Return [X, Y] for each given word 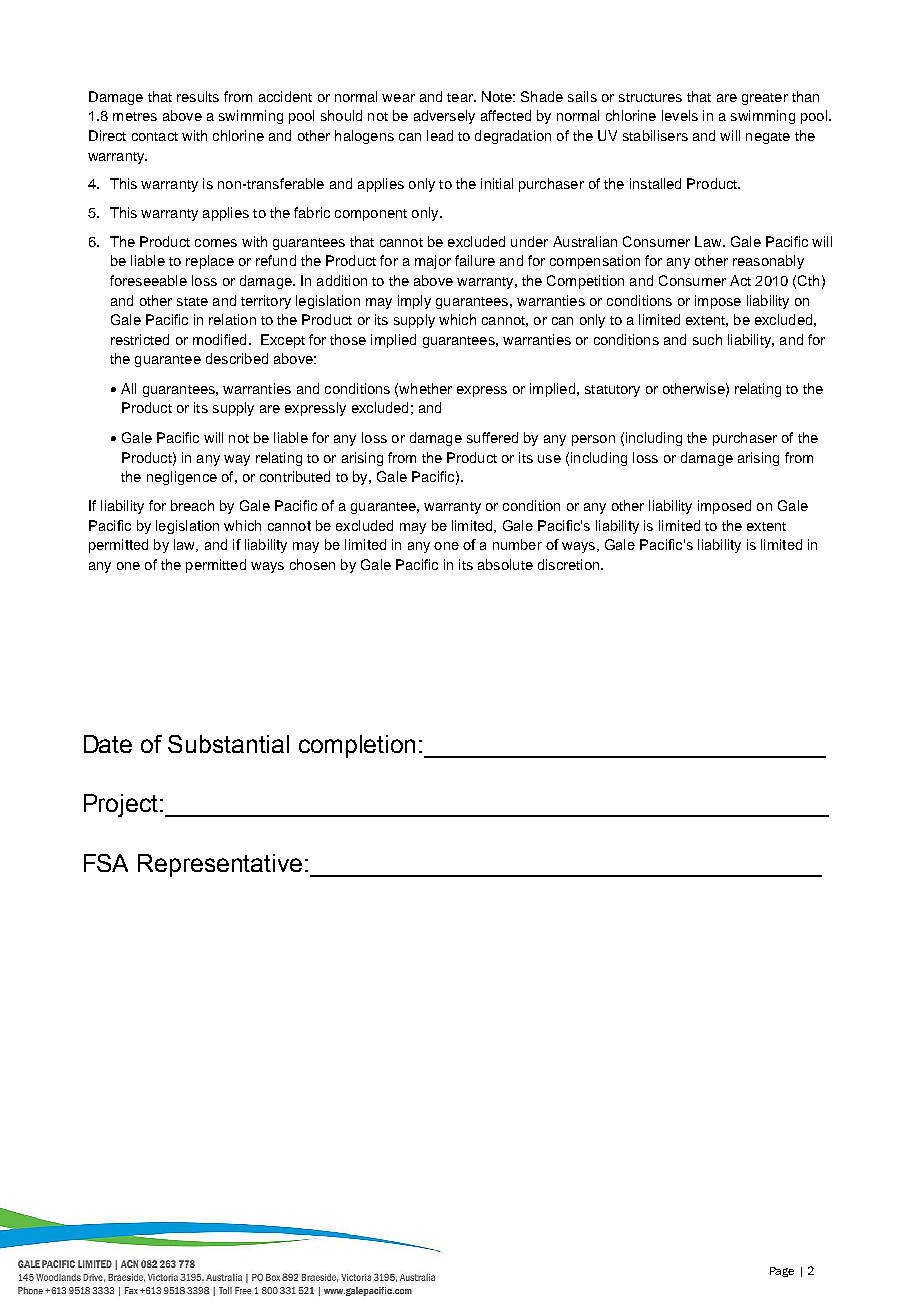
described [237, 358]
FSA [106, 863]
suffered [492, 437]
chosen [312, 564]
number [517, 544]
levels [680, 115]
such [707, 339]
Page [782, 1272]
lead [440, 135]
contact [155, 136]
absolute [505, 564]
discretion [570, 564]
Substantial [228, 744]
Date [108, 744]
